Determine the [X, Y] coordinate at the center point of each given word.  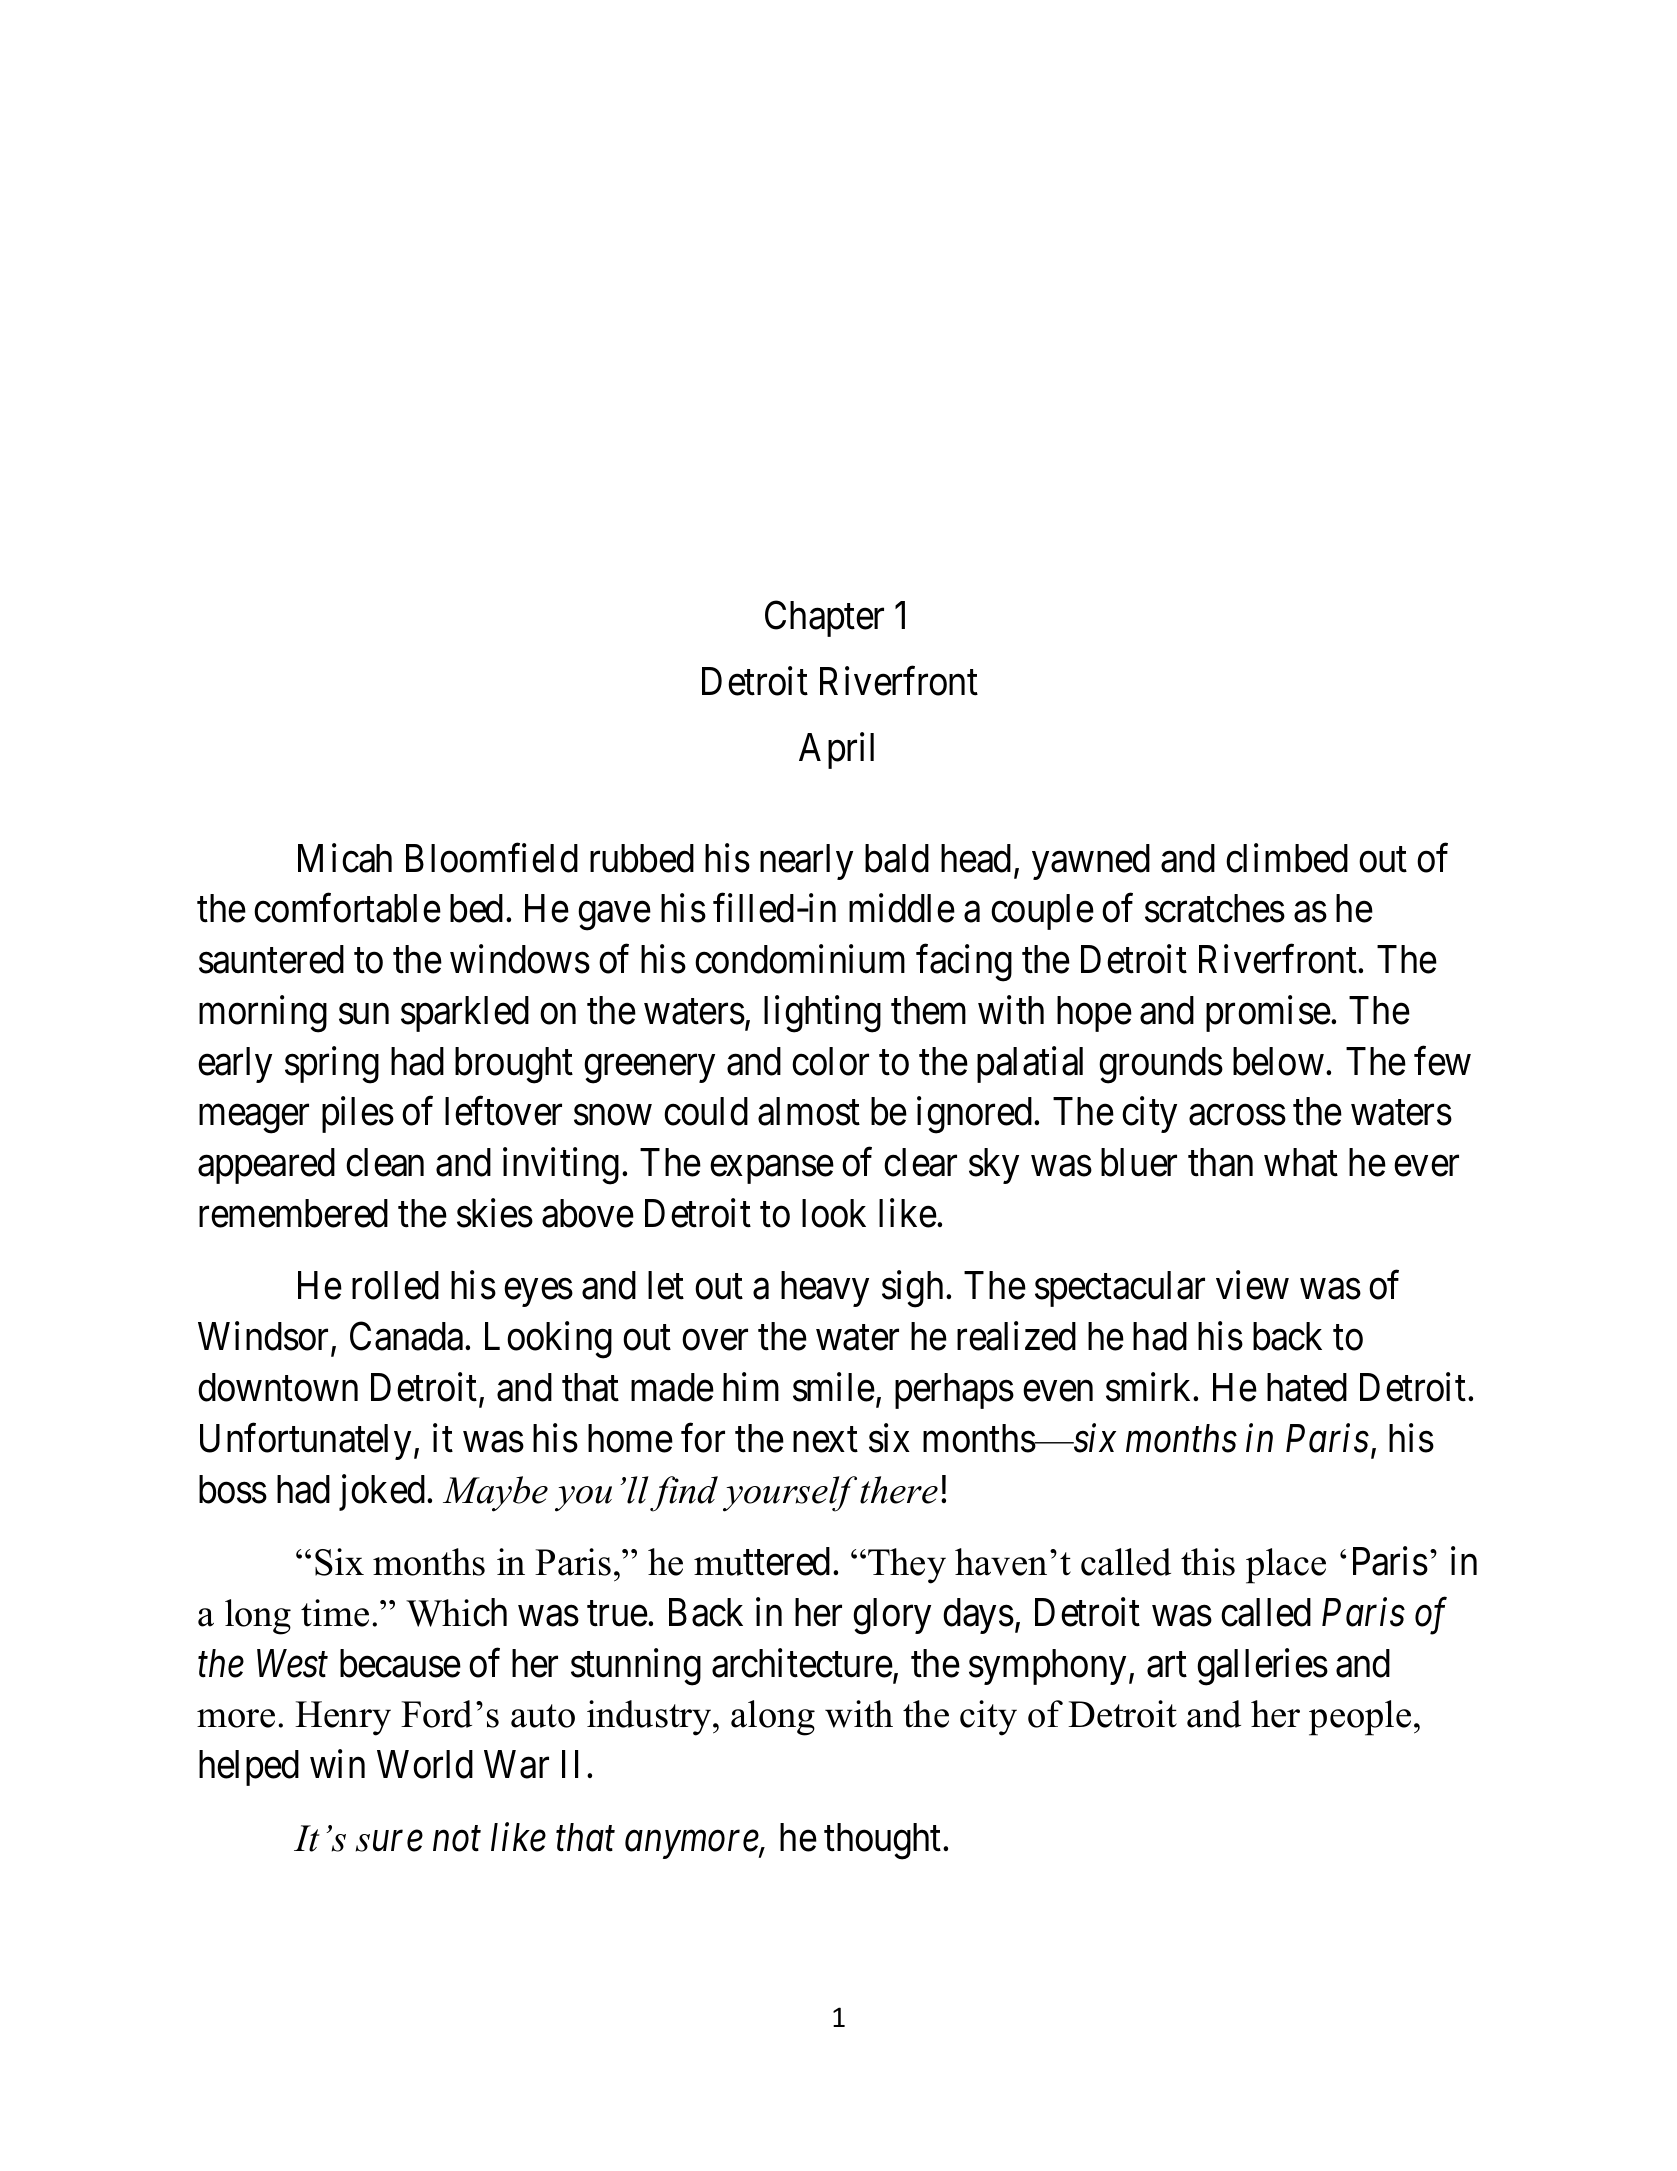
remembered [293, 1213]
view [1252, 1285]
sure [389, 1842]
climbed [1287, 858]
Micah [345, 858]
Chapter [824, 619]
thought [884, 1841]
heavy [825, 1289]
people [1360, 1718]
